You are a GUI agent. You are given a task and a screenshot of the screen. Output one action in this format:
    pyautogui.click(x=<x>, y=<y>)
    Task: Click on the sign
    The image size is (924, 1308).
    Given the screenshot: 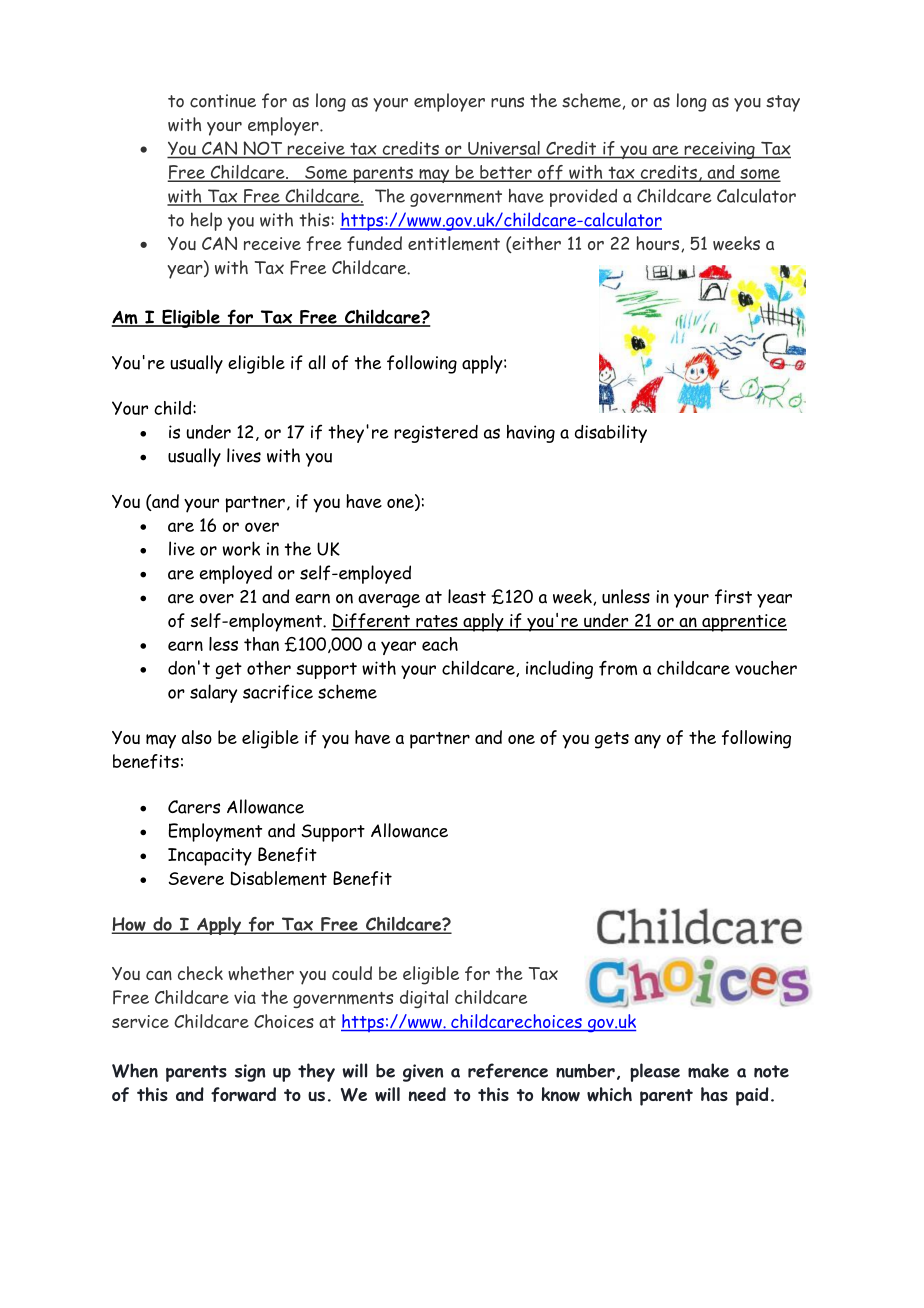 What is the action you would take?
    pyautogui.click(x=250, y=1073)
